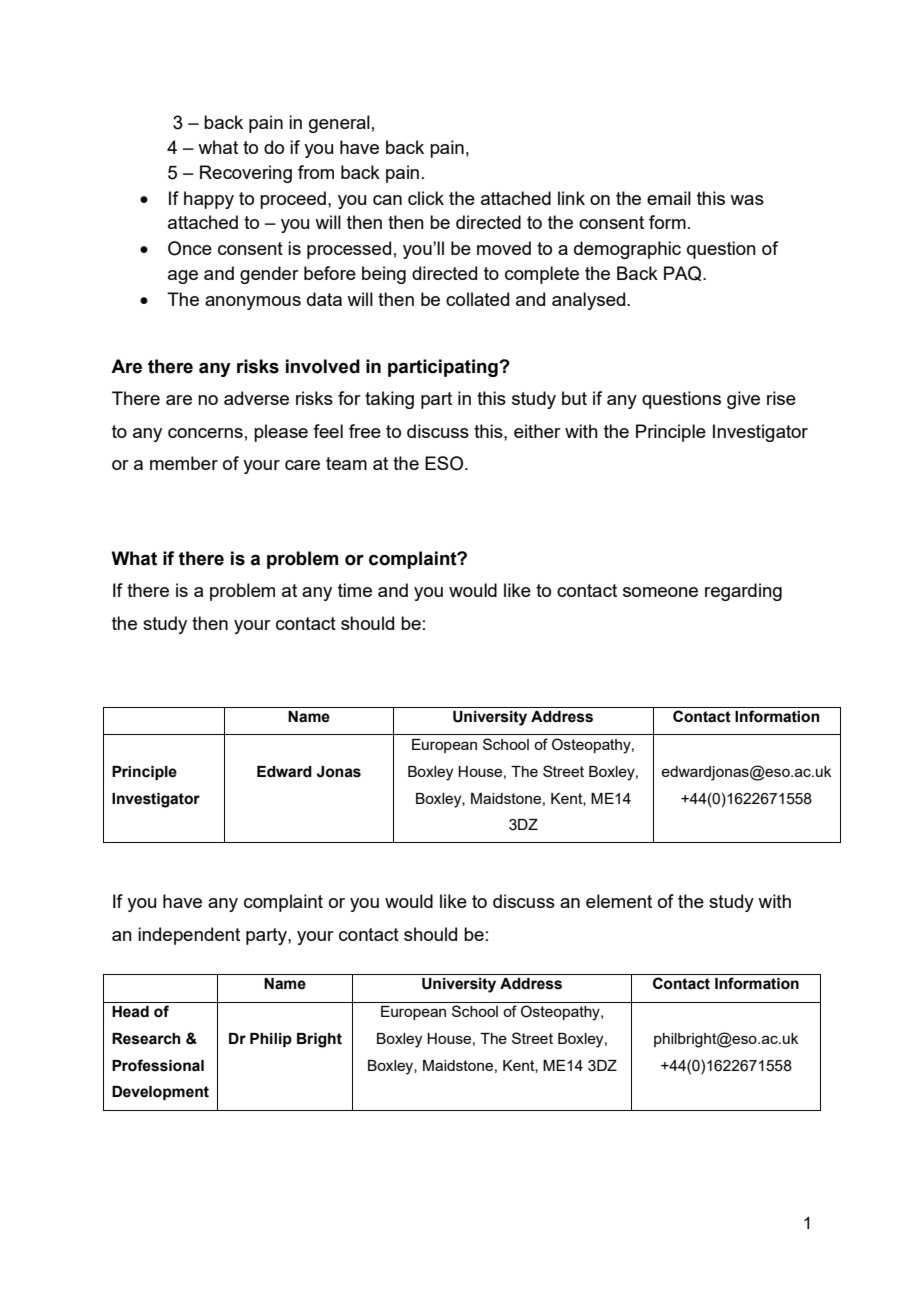  Describe the element at coordinates (743, 592) in the screenshot. I see `regarding` at that location.
